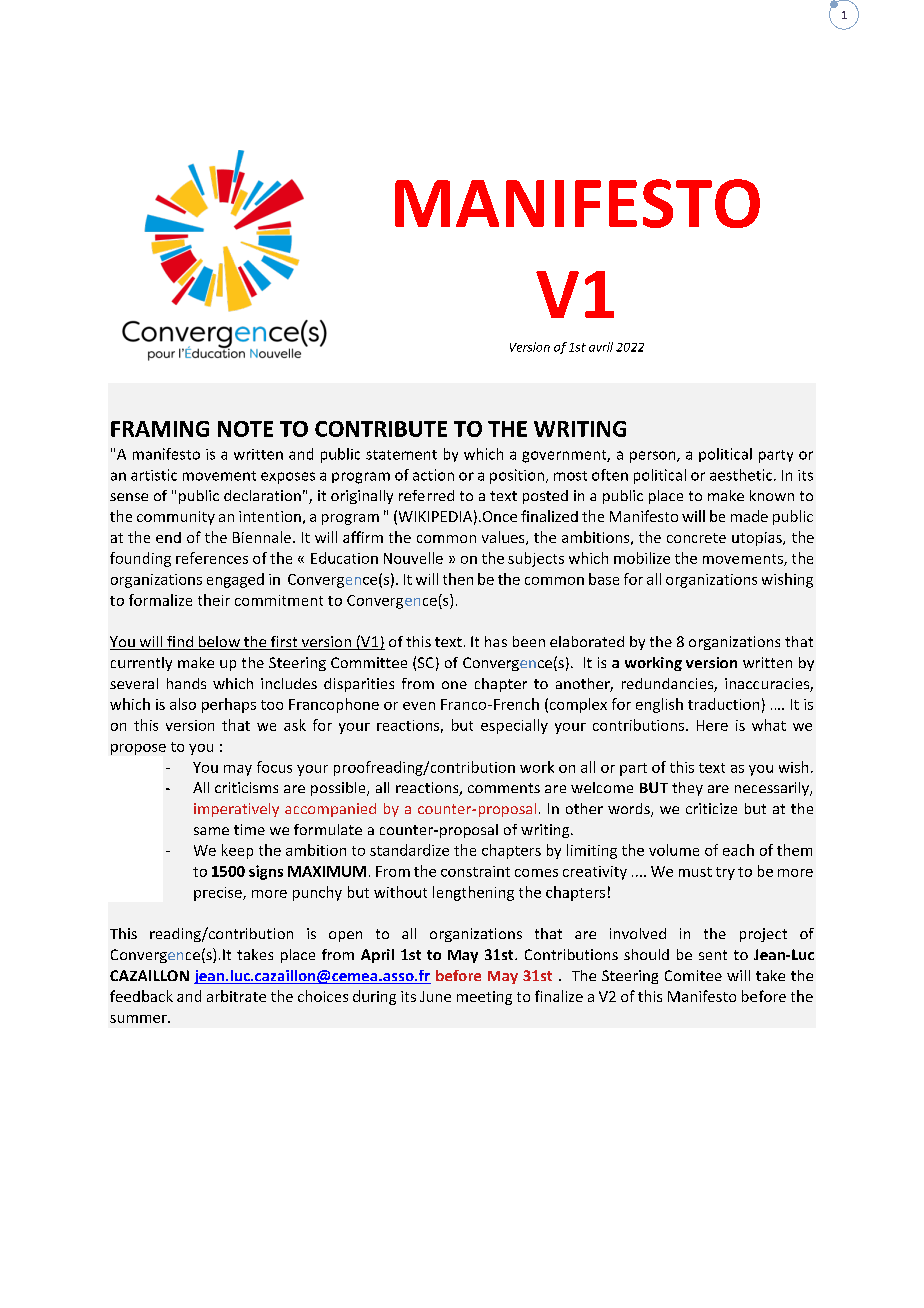 This document has height=1308, width=924. Describe the element at coordinates (245, 429) in the document. I see `NOTE` at that location.
